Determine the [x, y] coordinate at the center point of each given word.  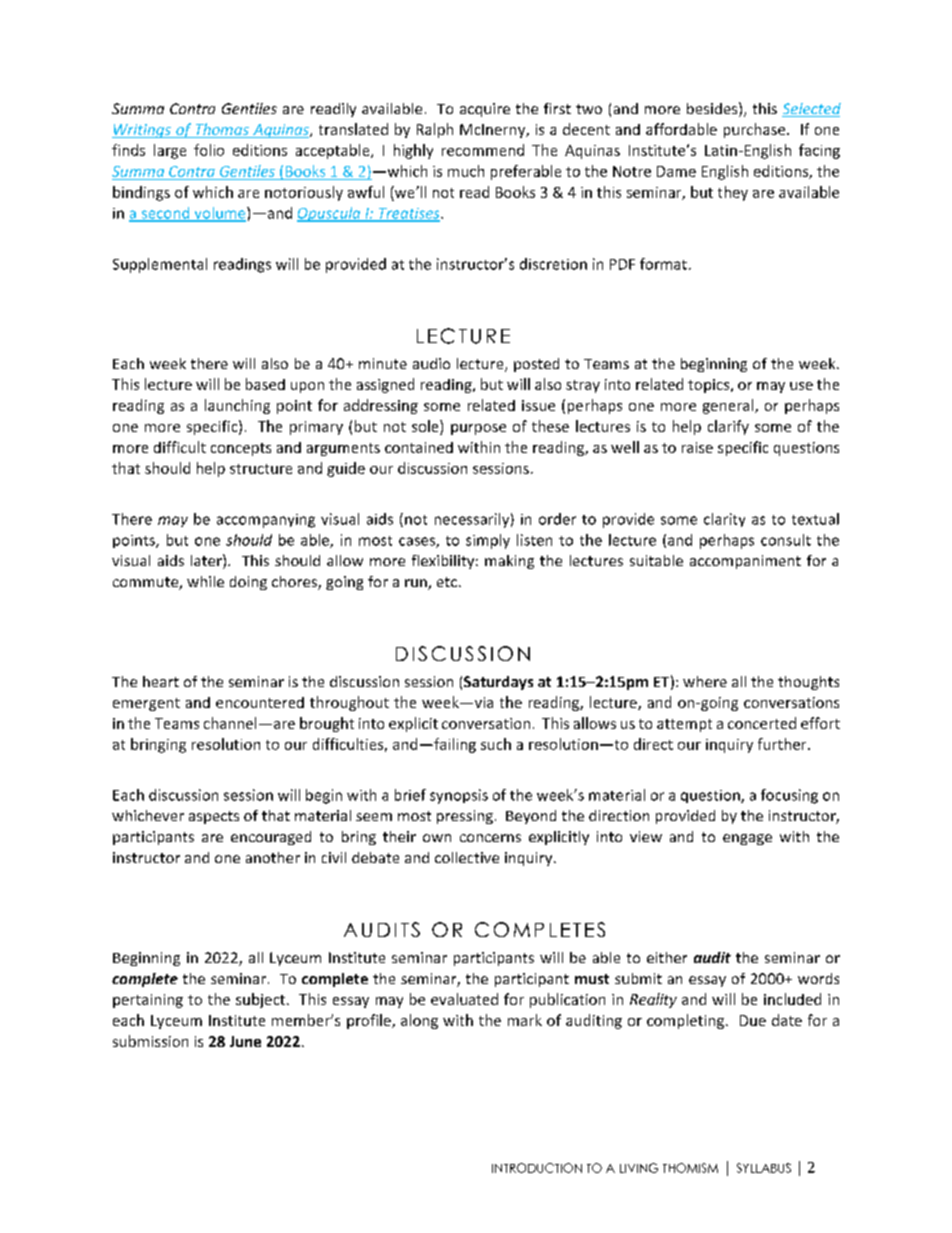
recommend [483, 150]
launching [237, 406]
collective [467, 857]
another [273, 857]
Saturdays [498, 683]
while [205, 581]
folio [209, 150]
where [705, 681]
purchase [756, 130]
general [729, 406]
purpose [478, 429]
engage [747, 839]
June [245, 1041]
